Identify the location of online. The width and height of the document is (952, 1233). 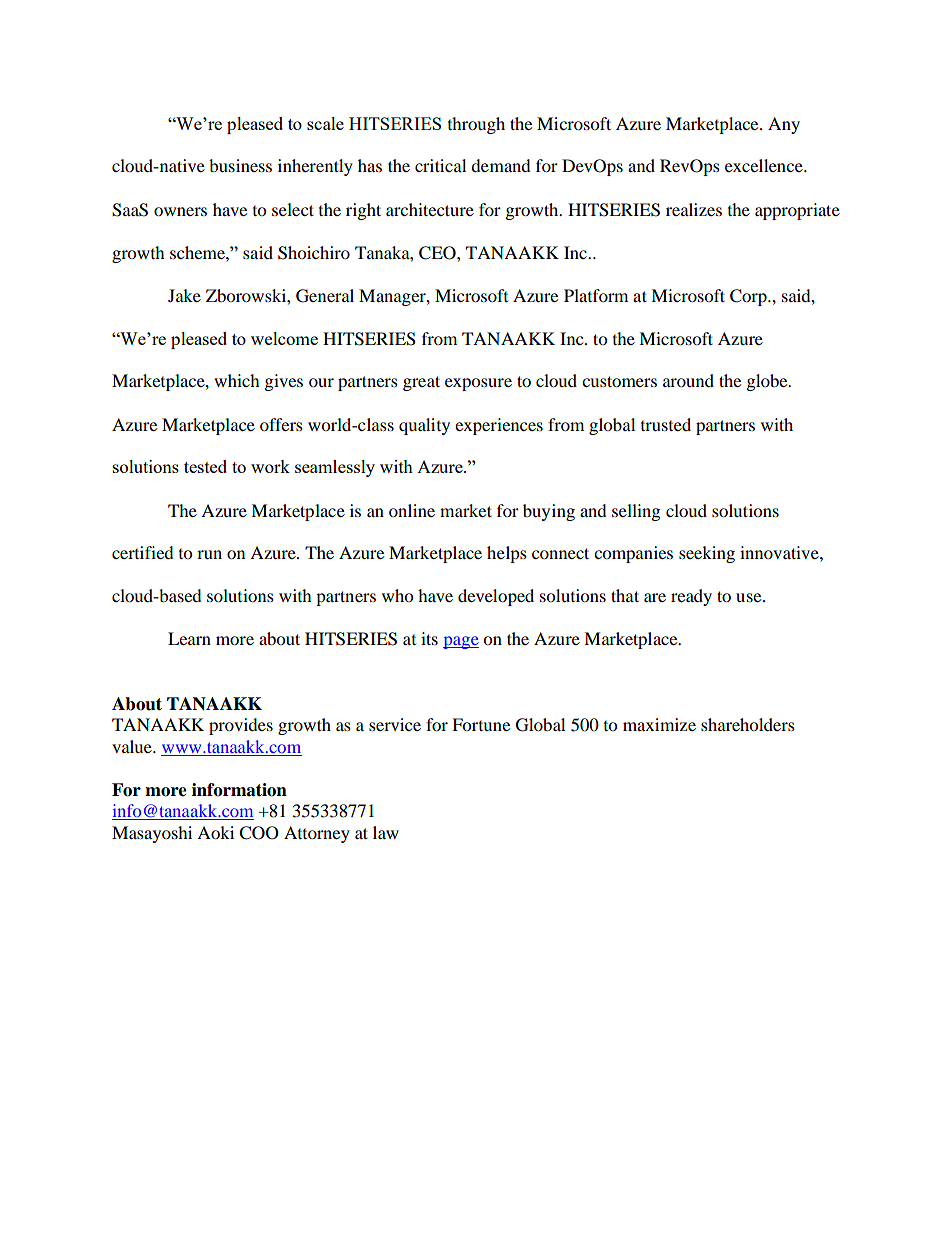
(412, 510).
